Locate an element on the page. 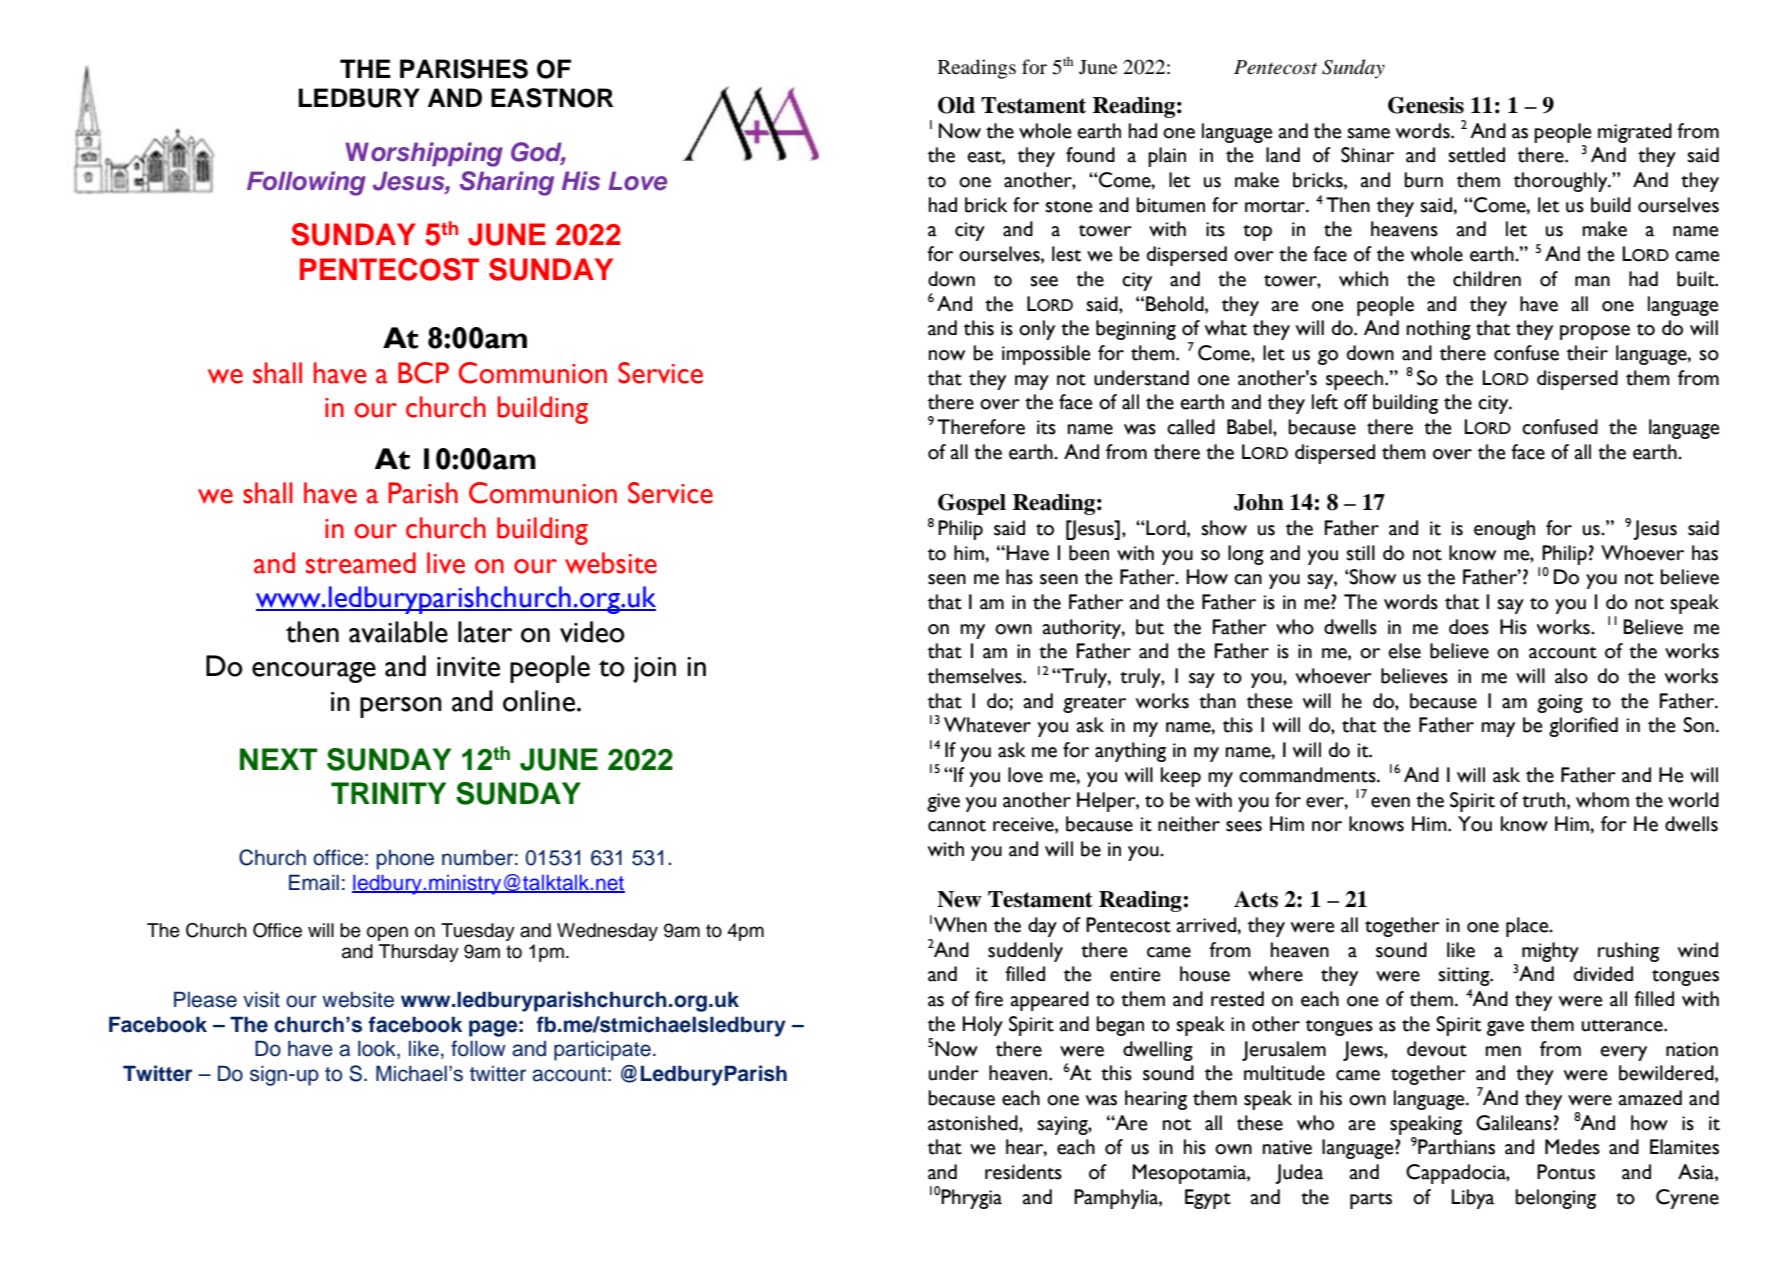 The width and height of the image is (1792, 1267). BCP is located at coordinates (423, 373).
